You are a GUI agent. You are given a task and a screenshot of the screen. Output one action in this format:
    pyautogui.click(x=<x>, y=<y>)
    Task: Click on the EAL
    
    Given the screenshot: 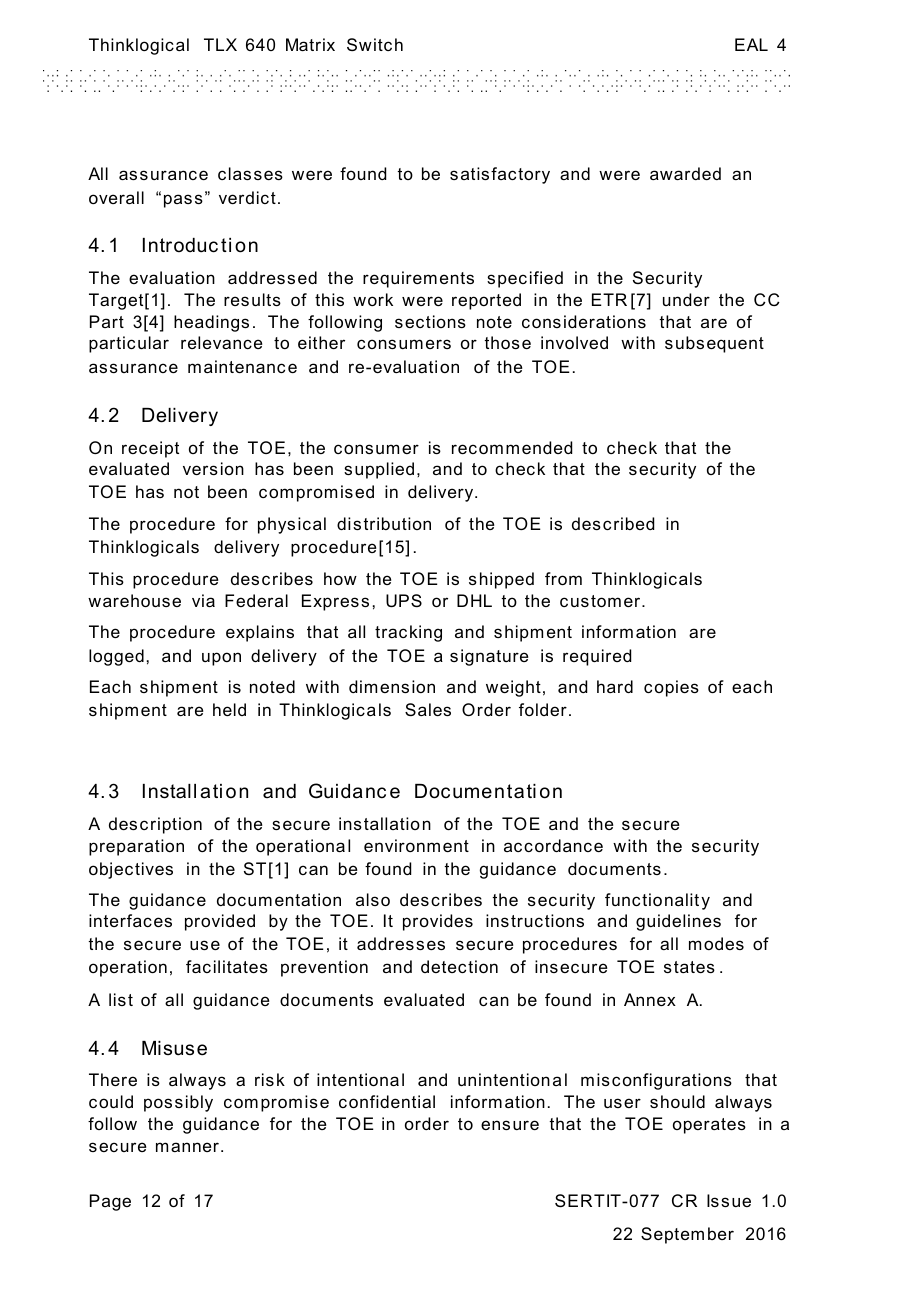 What is the action you would take?
    pyautogui.click(x=751, y=44)
